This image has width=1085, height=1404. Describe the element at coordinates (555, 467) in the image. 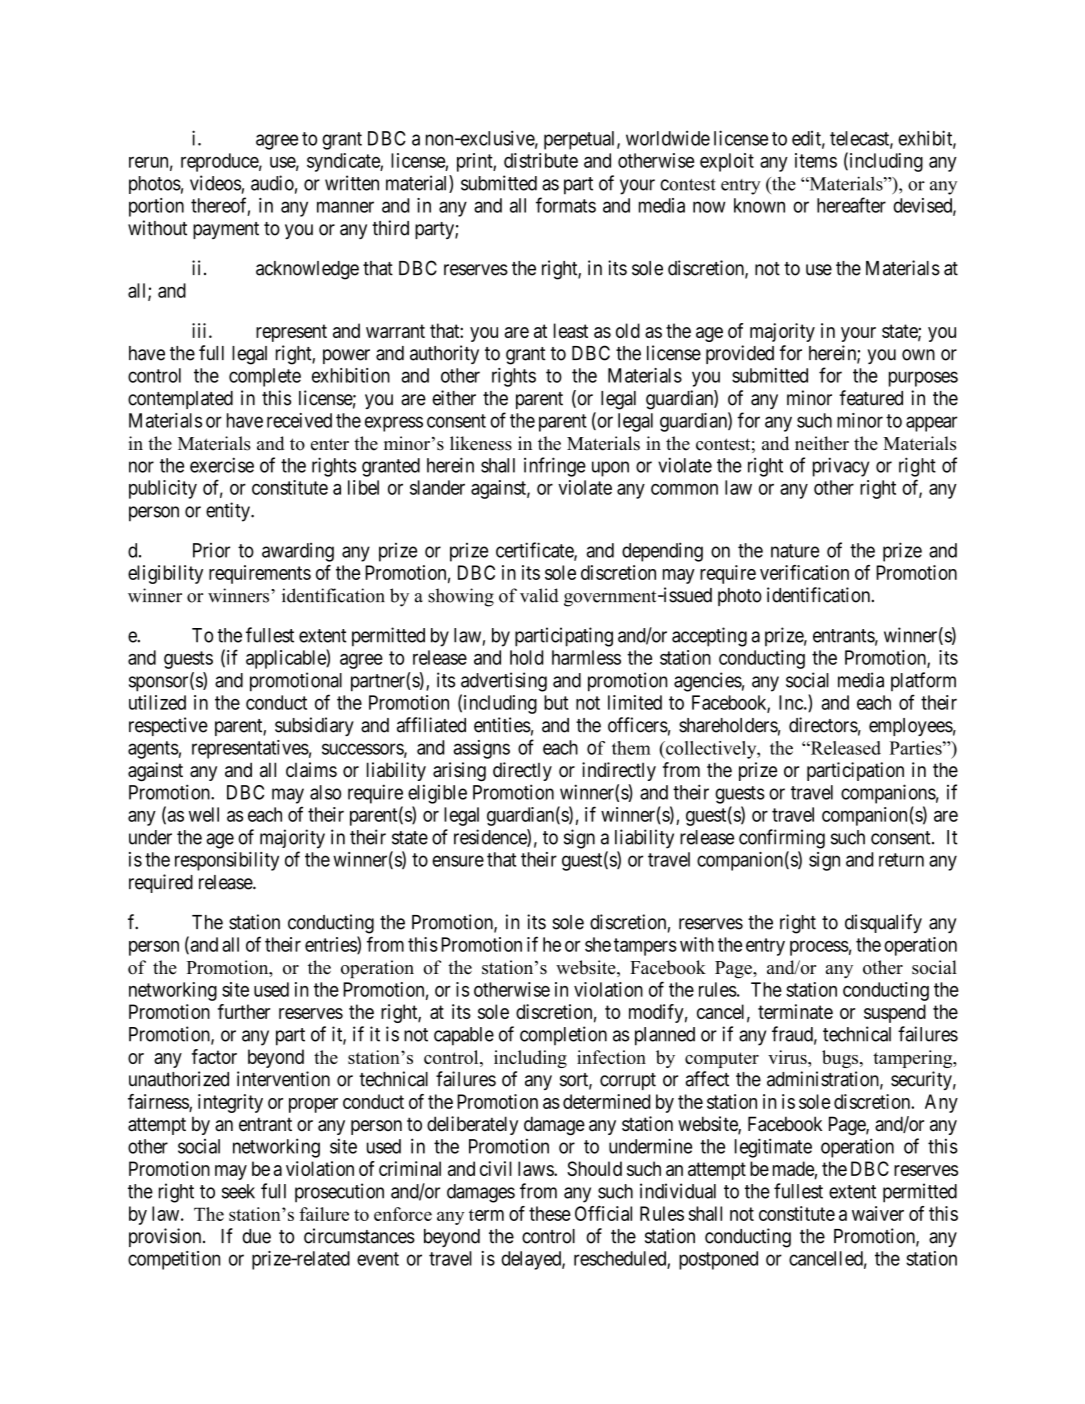

I see `infringe` at that location.
